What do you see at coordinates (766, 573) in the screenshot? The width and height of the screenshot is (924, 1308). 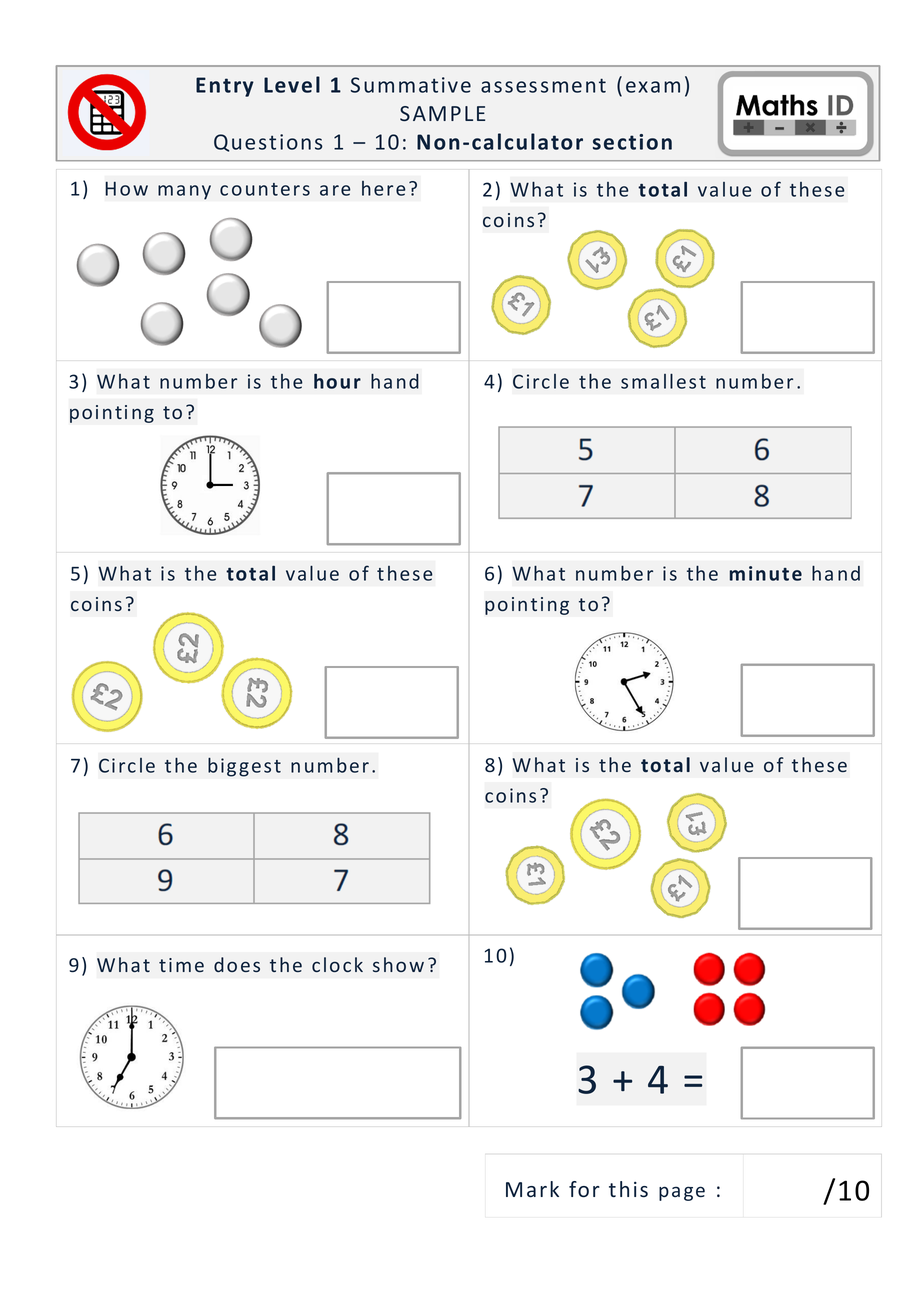 I see `minute` at bounding box center [766, 573].
